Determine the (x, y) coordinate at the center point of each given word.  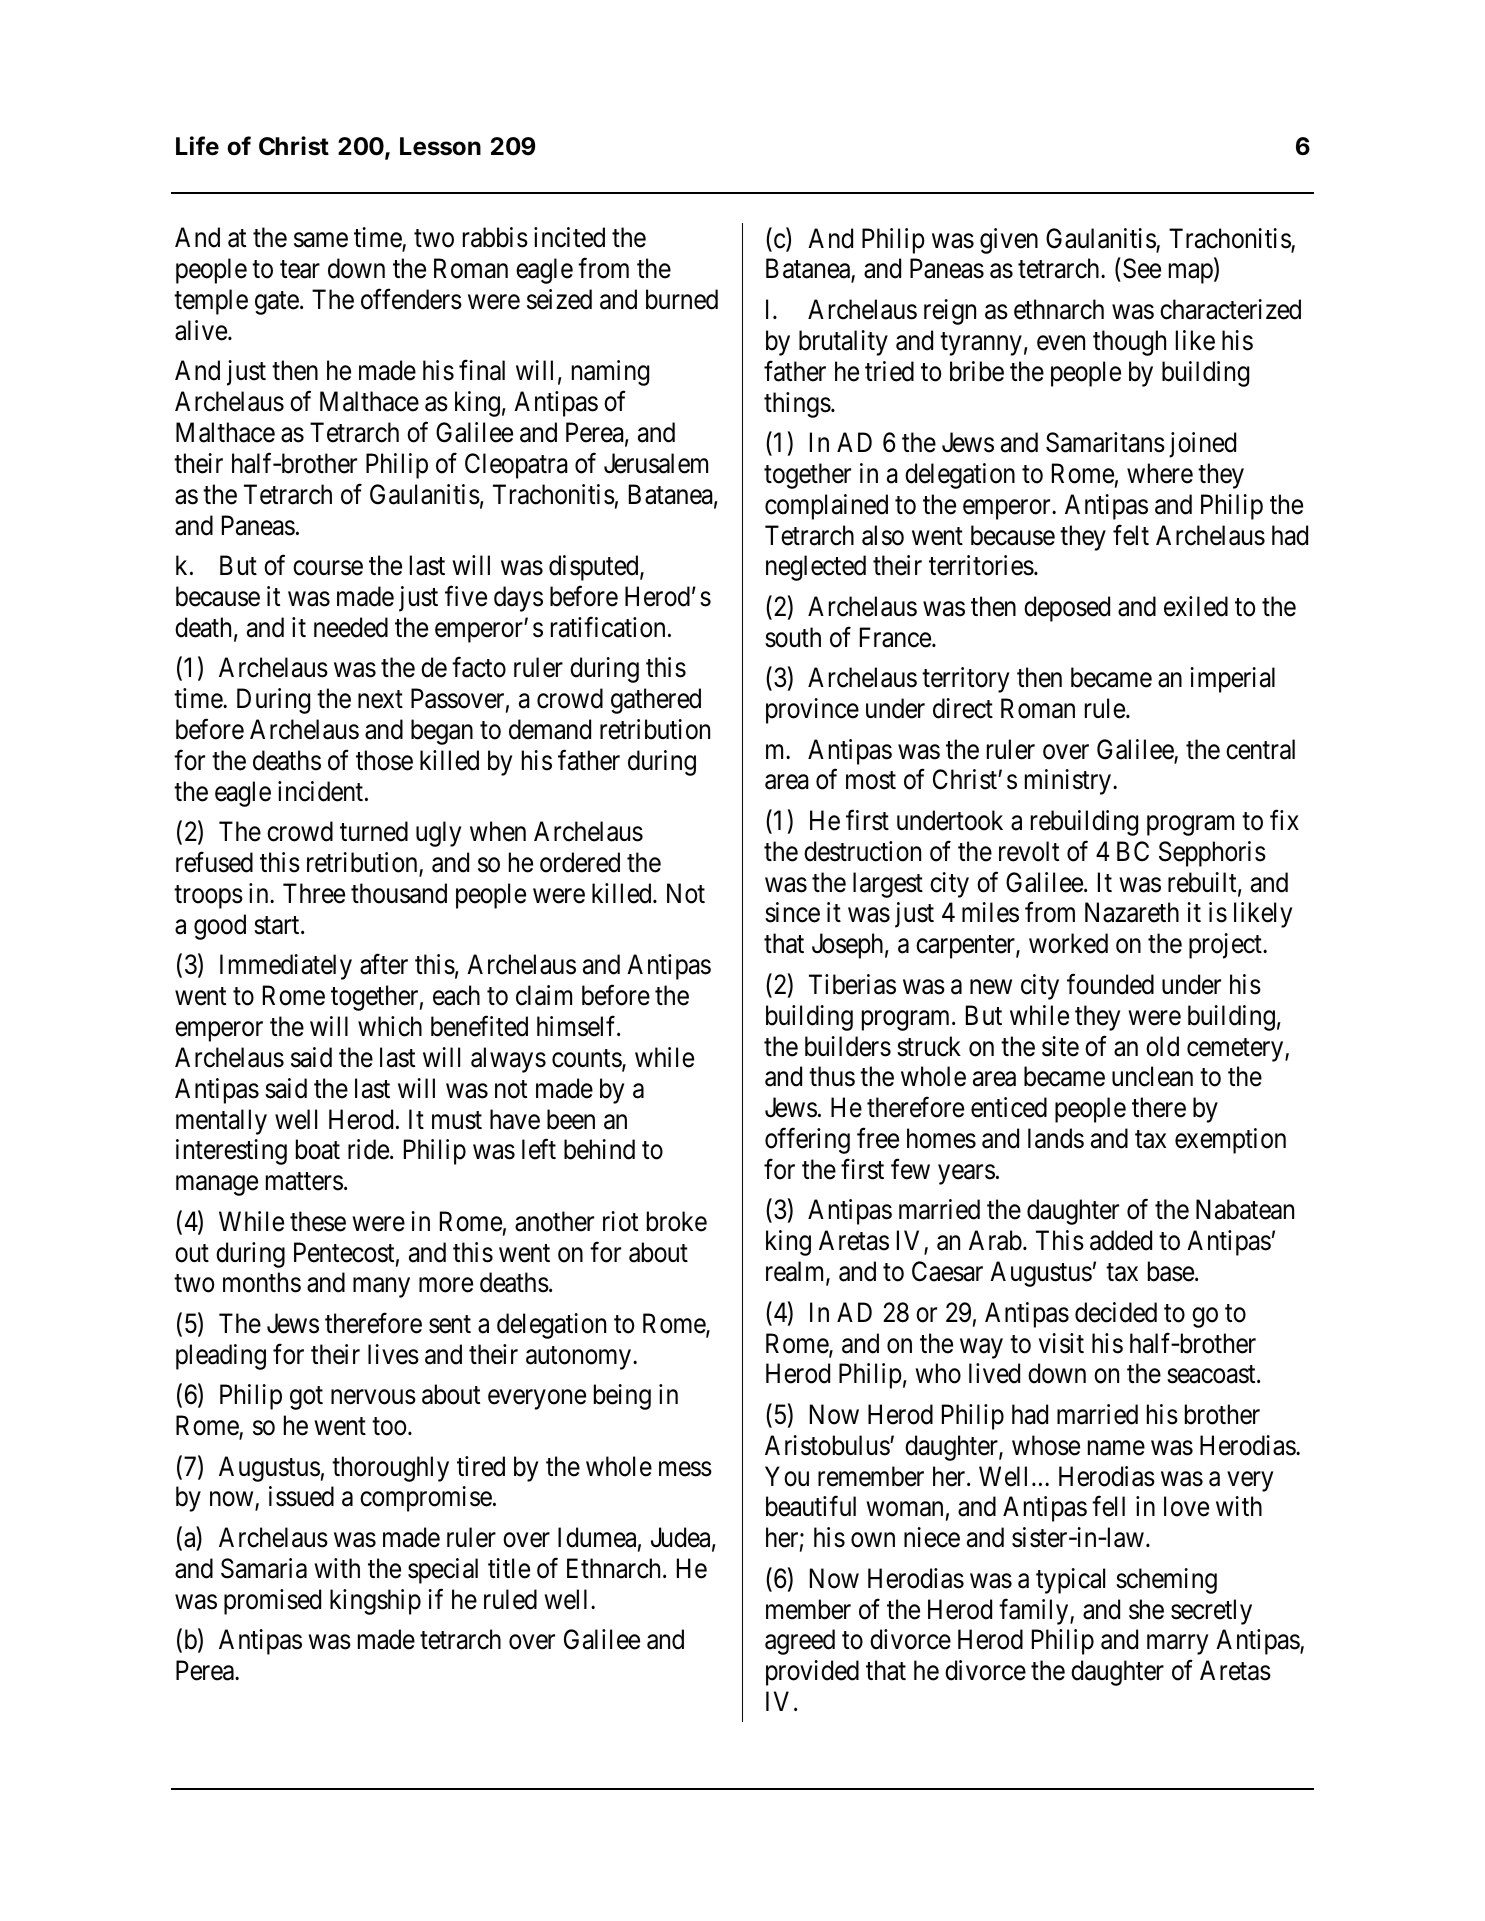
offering (807, 1141)
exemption (1230, 1141)
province (812, 711)
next (380, 700)
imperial (1232, 680)
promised (272, 1602)
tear (300, 270)
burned (682, 299)
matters (304, 1182)
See (1142, 269)
